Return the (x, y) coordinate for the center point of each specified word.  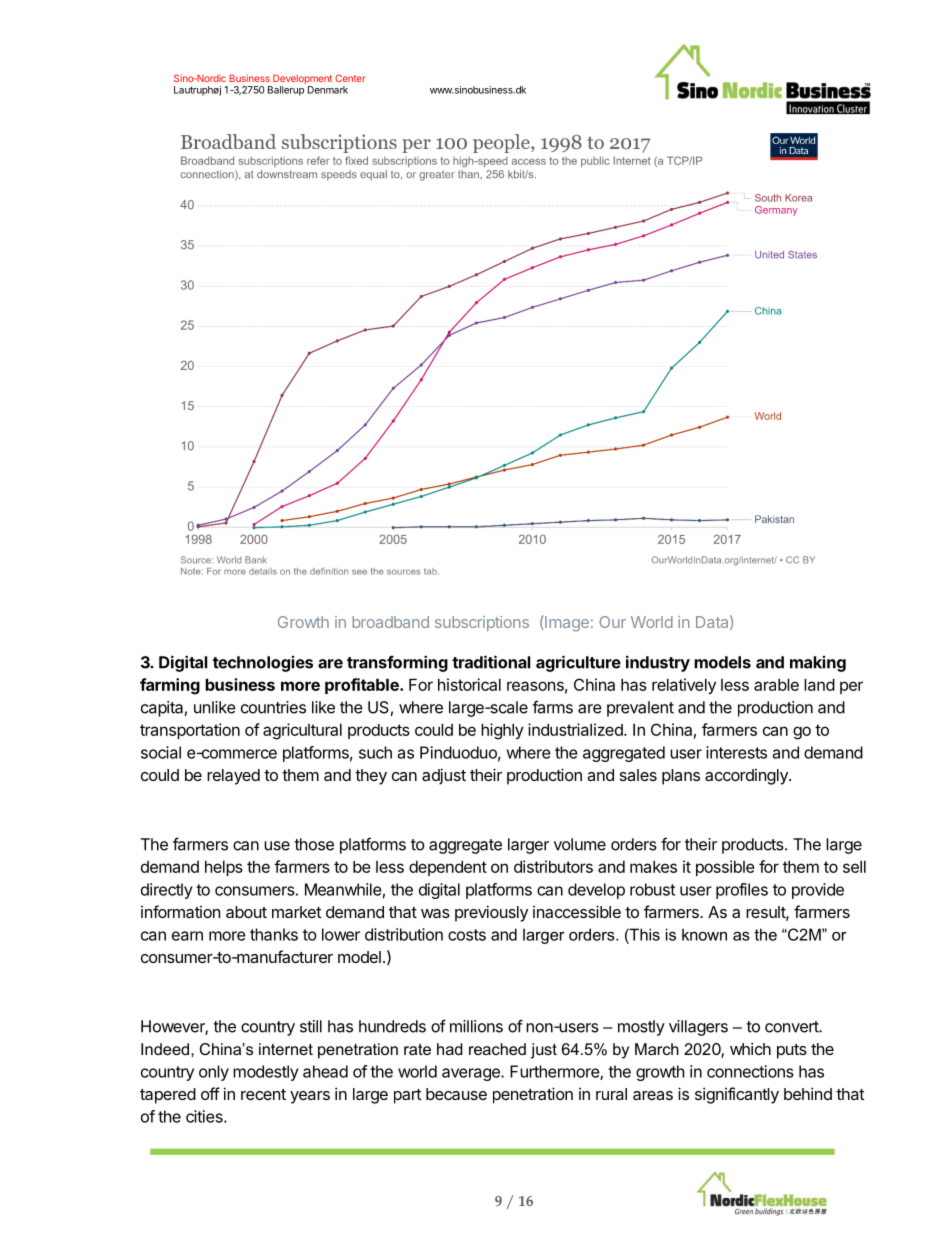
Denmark (328, 90)
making (818, 664)
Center (350, 78)
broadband (390, 622)
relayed (233, 777)
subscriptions (482, 623)
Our (612, 622)
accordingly (747, 777)
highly (502, 731)
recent (263, 1094)
